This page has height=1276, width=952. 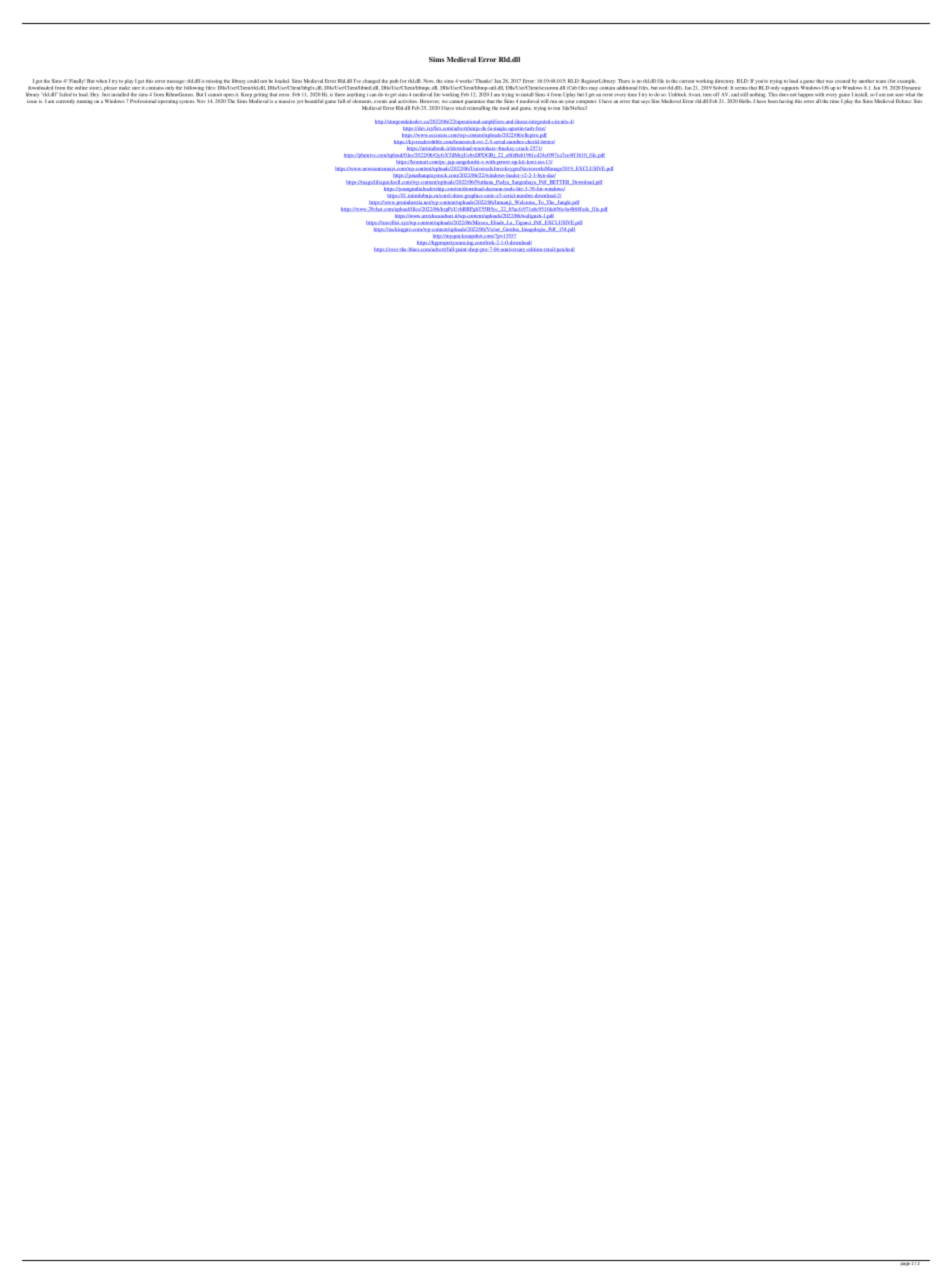 I want to click on having, so click(x=786, y=101).
